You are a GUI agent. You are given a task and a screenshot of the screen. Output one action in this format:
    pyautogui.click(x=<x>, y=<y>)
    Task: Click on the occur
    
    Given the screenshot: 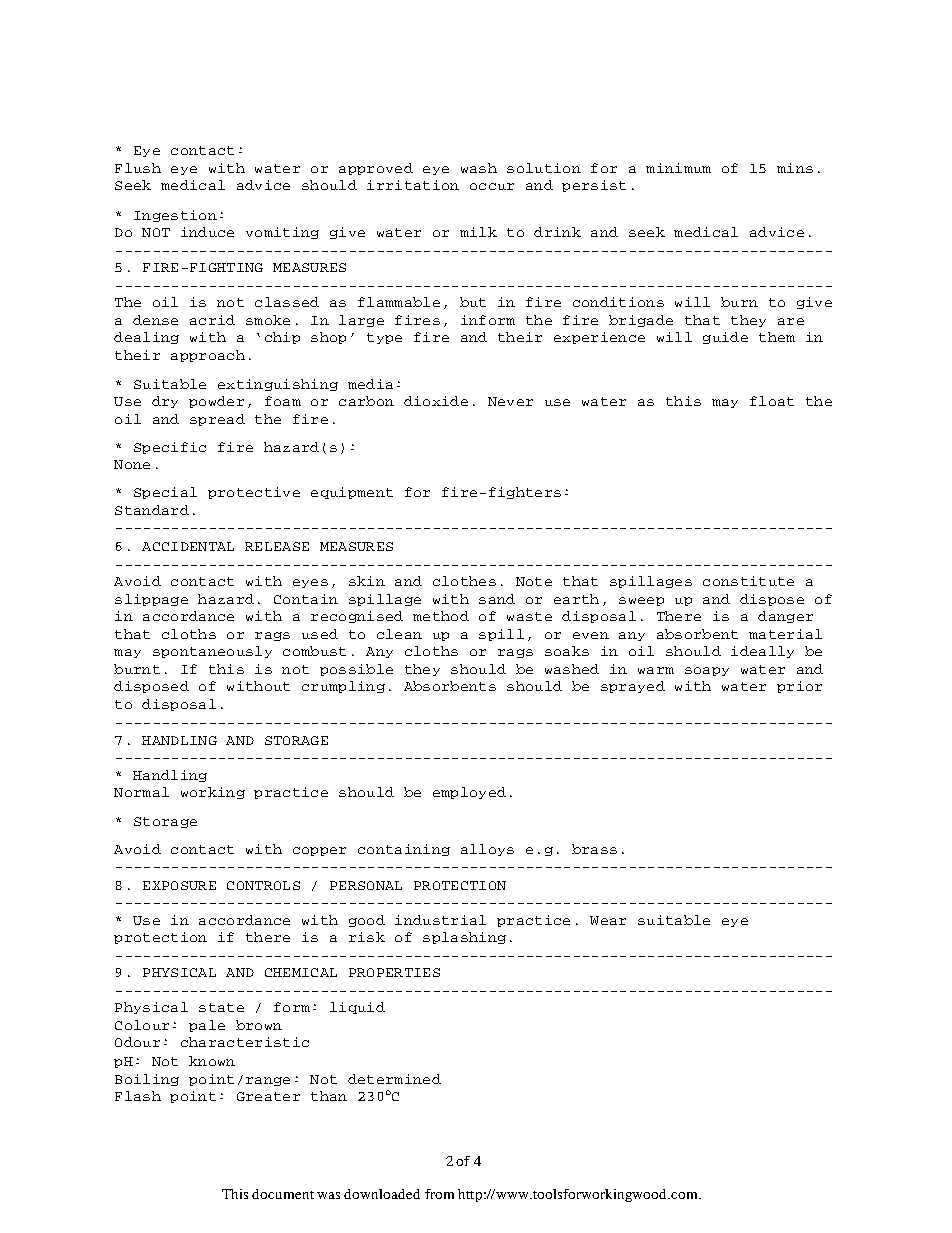 What is the action you would take?
    pyautogui.click(x=492, y=186)
